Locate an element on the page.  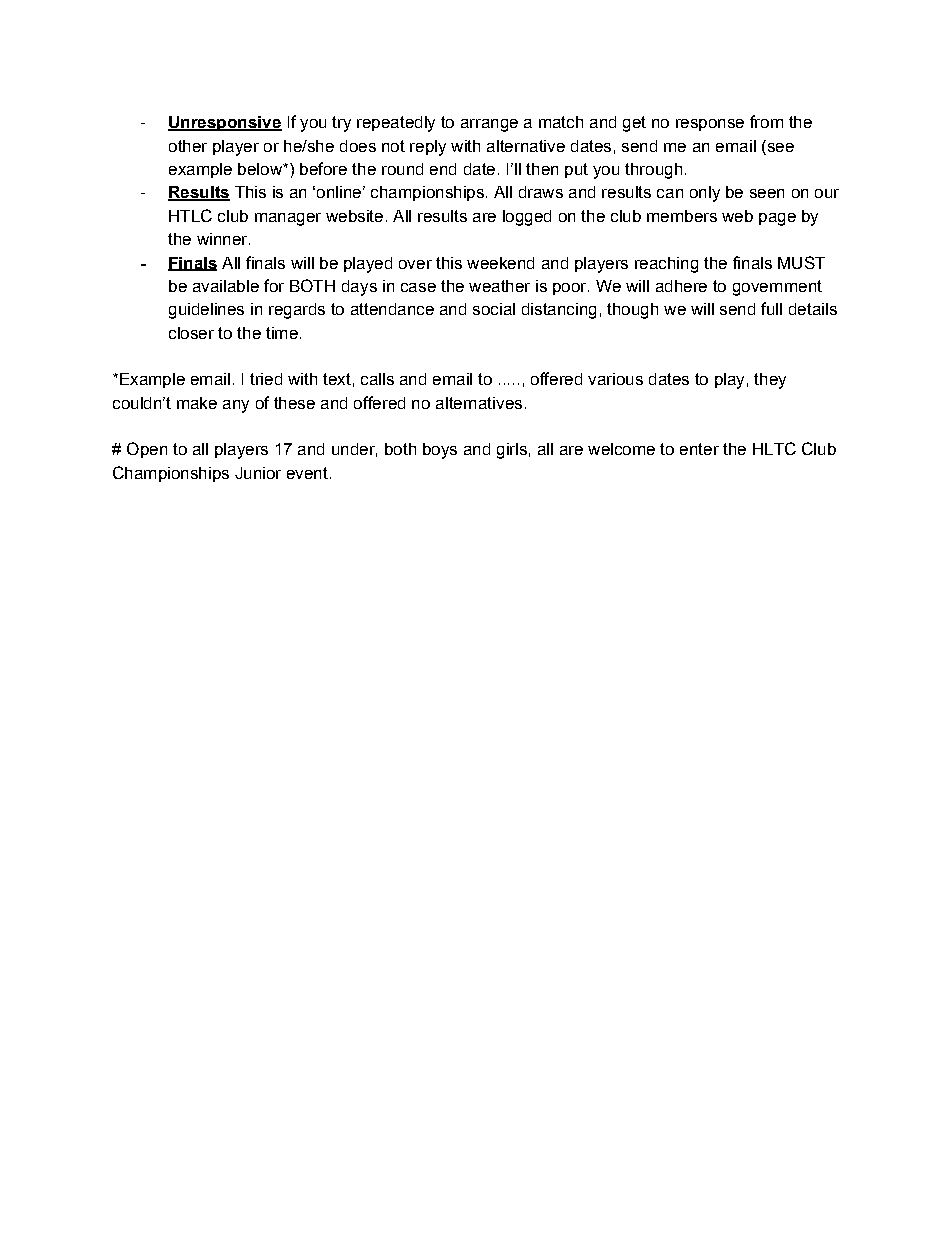
arrange is located at coordinates (489, 125).
